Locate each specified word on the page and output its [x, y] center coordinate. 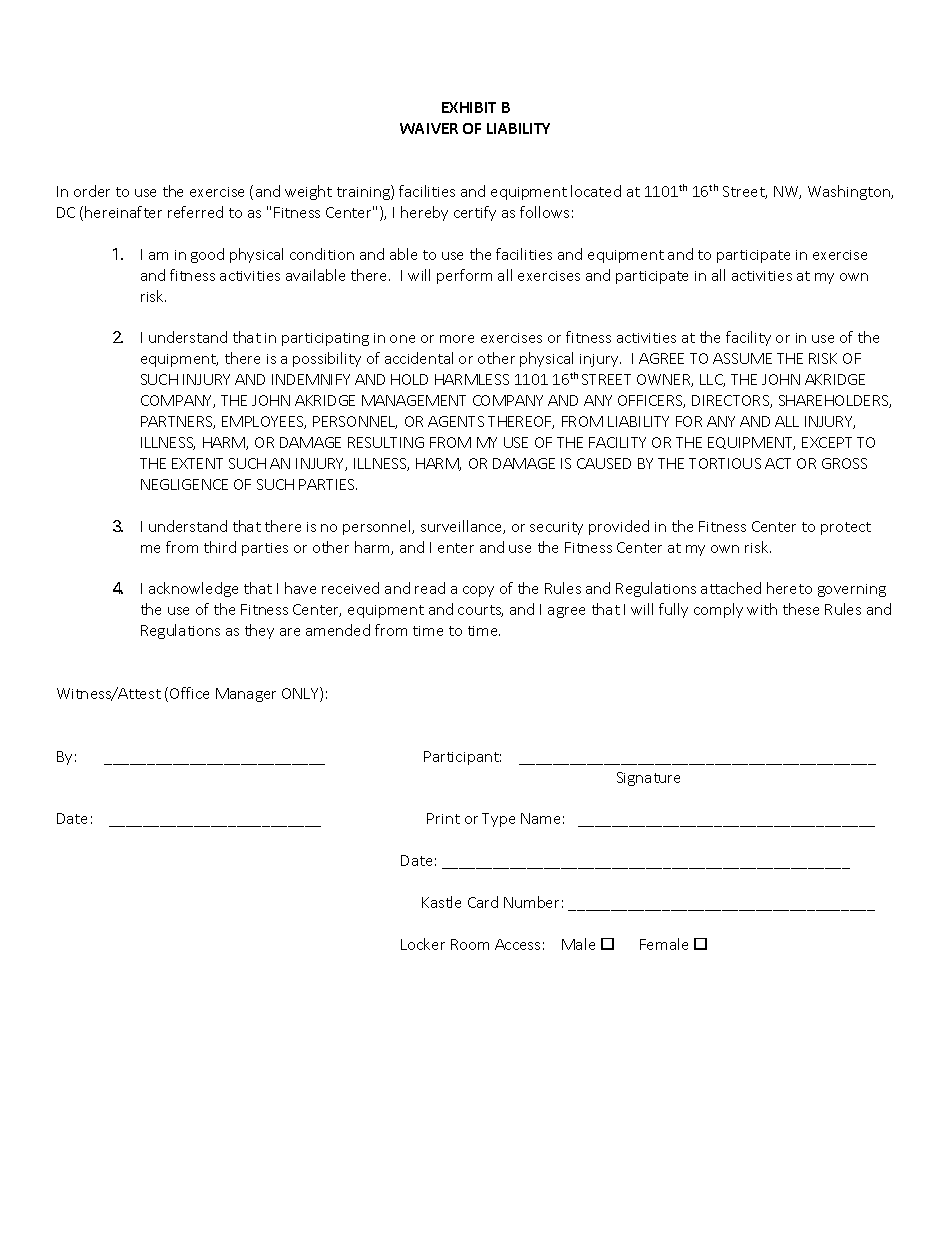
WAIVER [429, 128]
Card [483, 902]
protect [846, 528]
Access [517, 944]
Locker [423, 944]
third [220, 547]
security [556, 528]
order [92, 191]
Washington [850, 192]
